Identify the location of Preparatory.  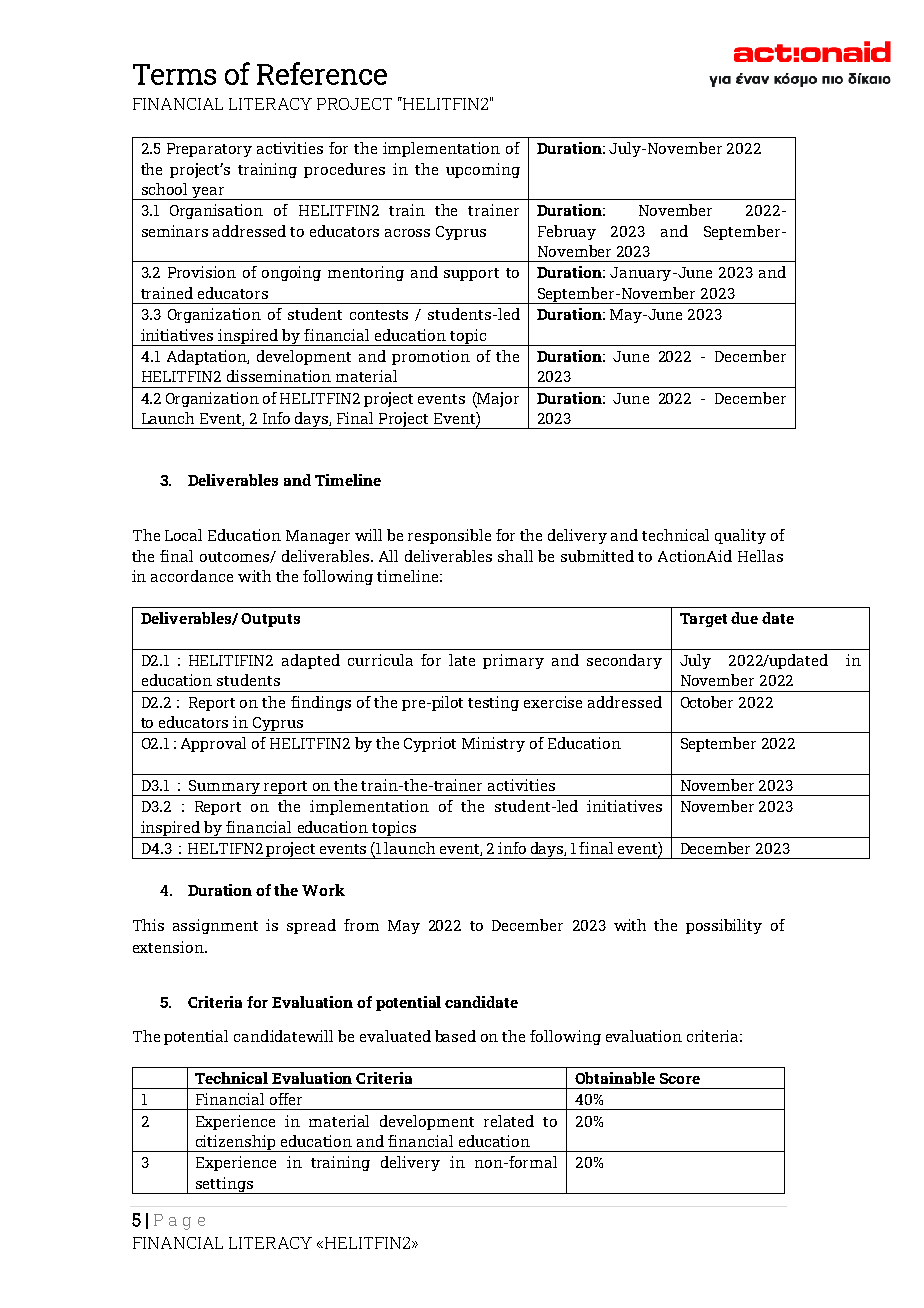
(209, 150).
